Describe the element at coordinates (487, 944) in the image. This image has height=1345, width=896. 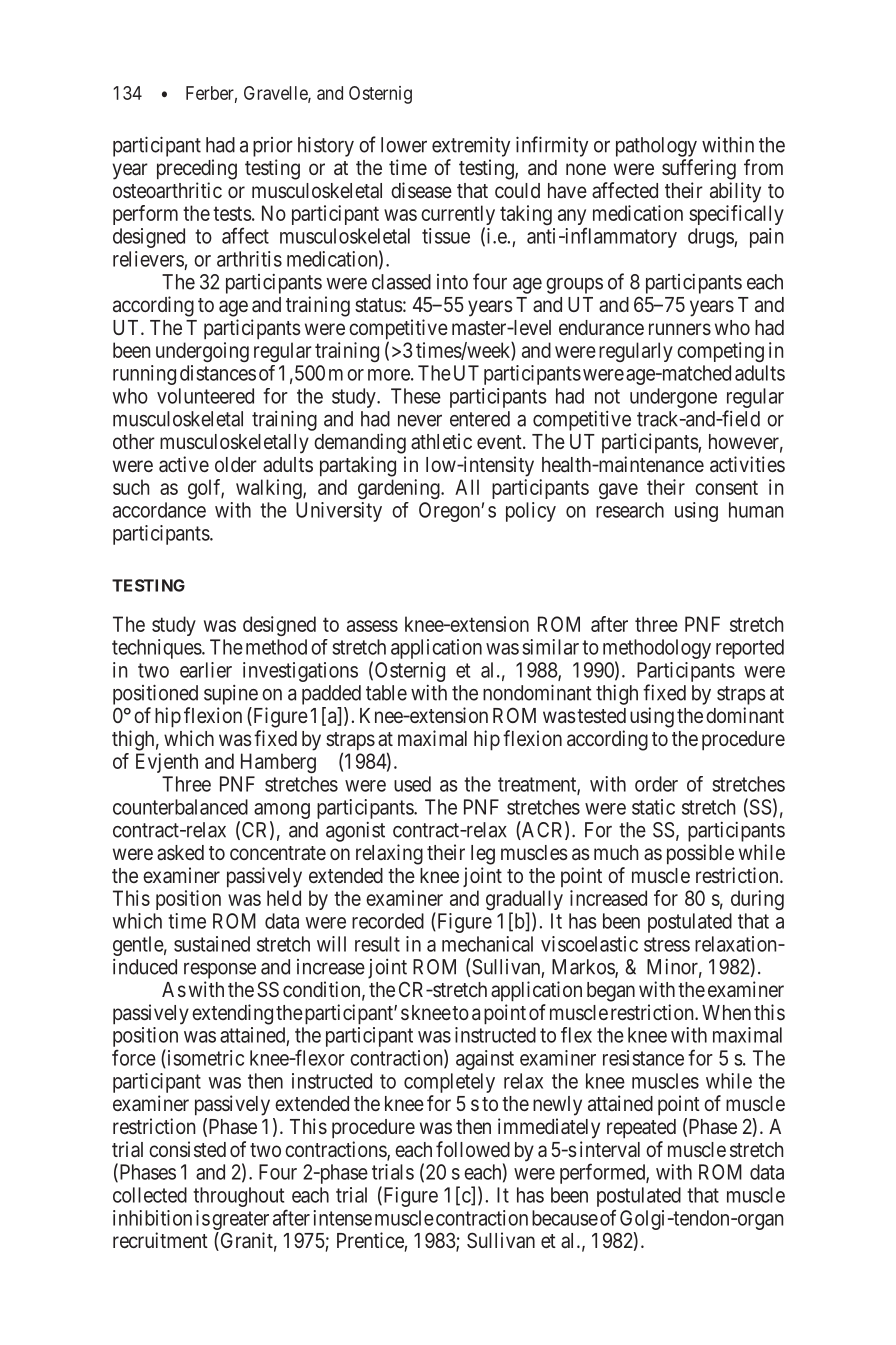
I see `mechanical` at that location.
